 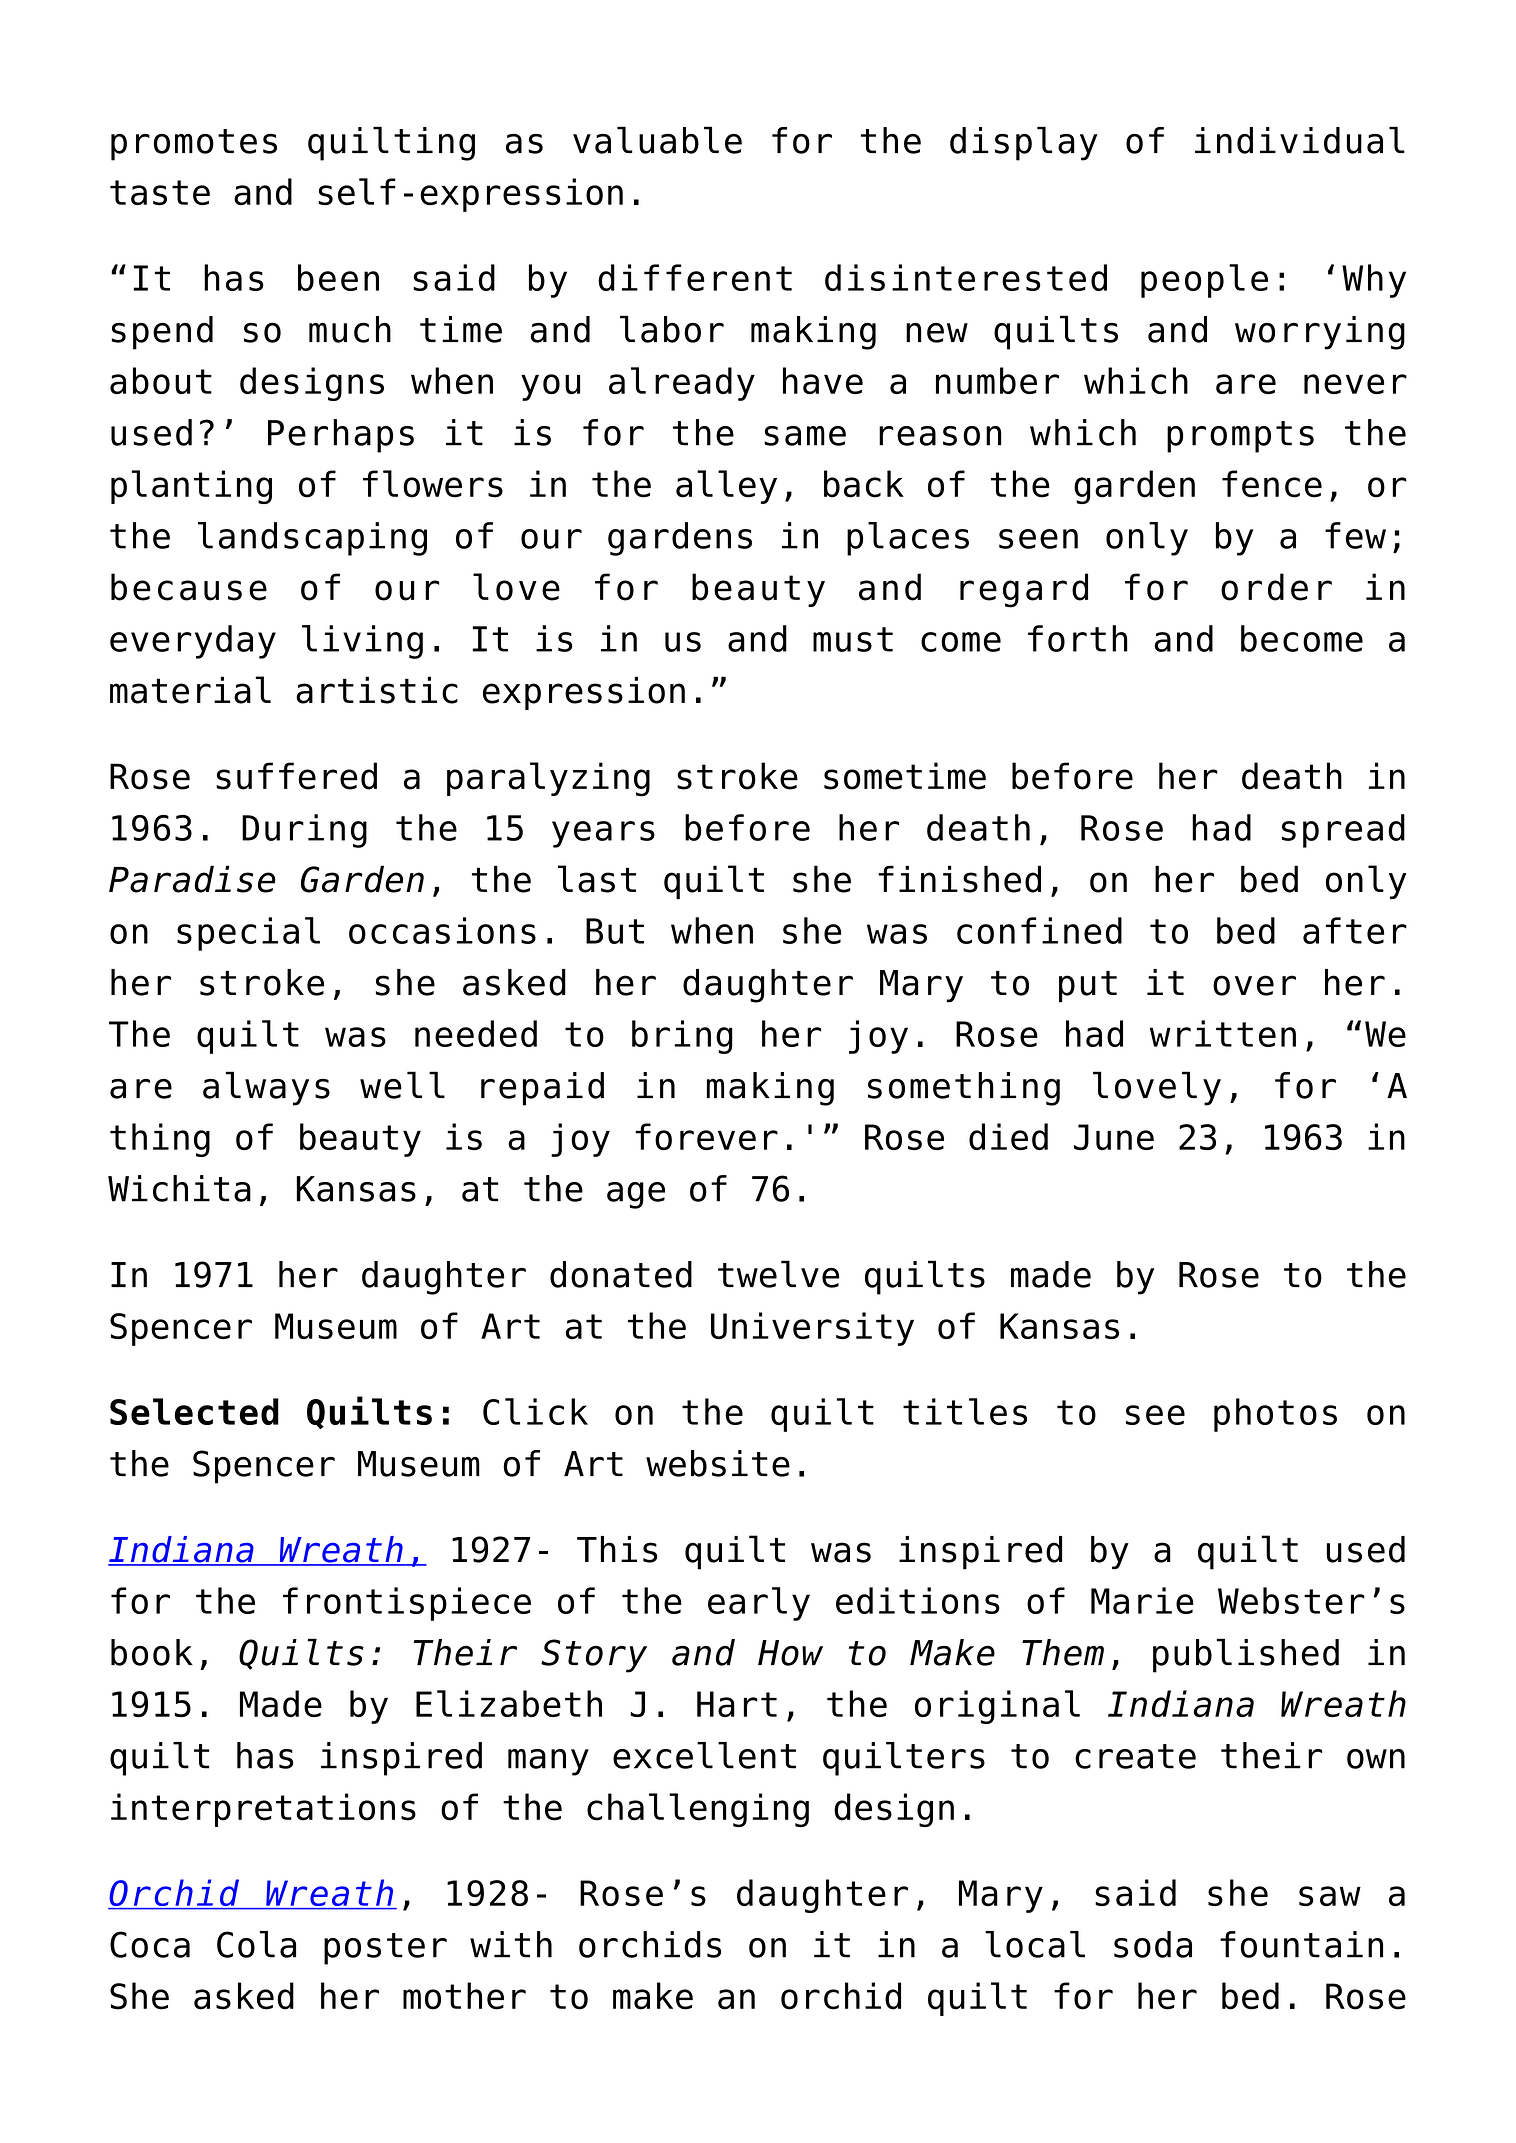 I want to click on spread, so click(x=1343, y=831).
